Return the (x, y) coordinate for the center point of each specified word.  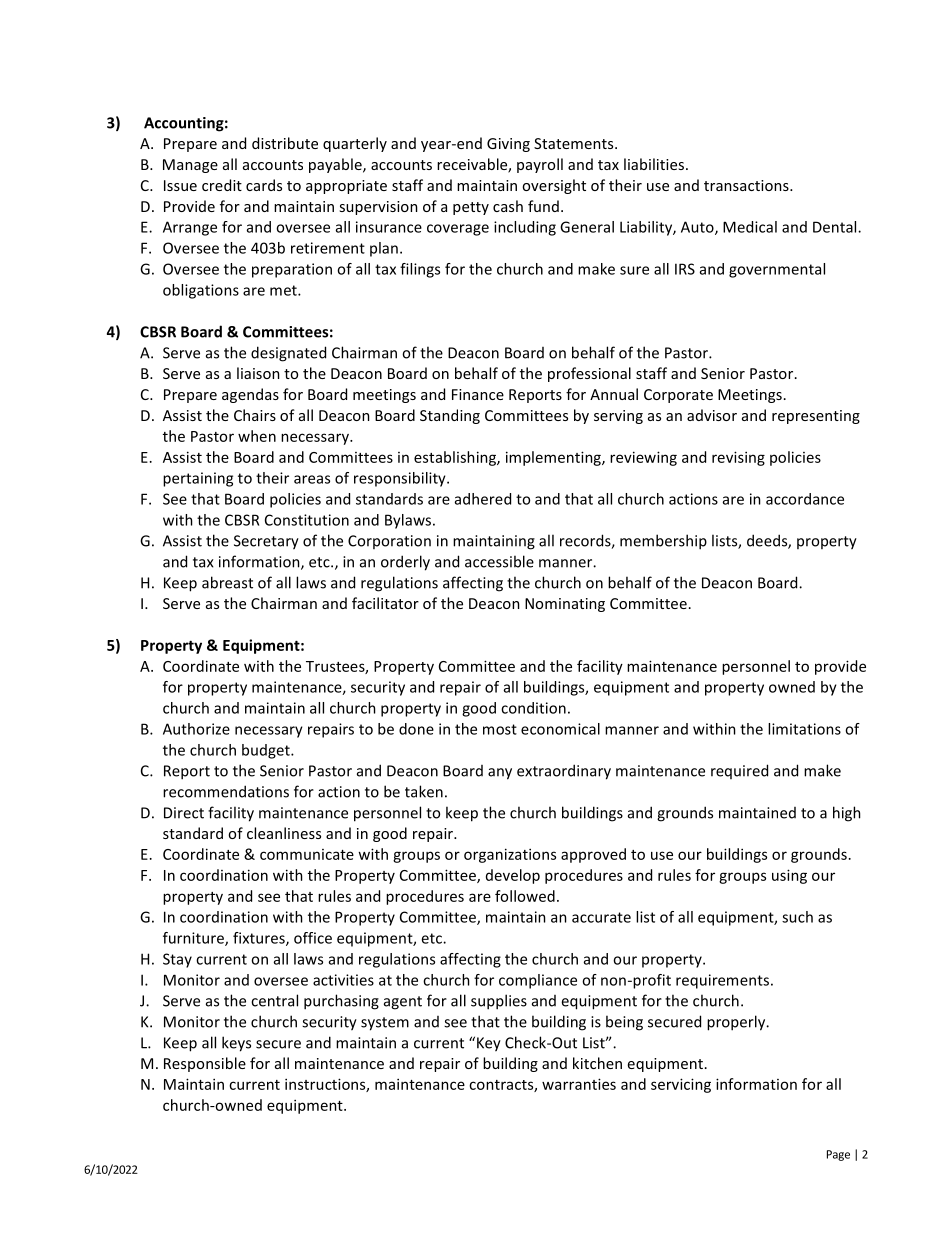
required (739, 771)
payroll (540, 165)
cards (264, 185)
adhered (483, 499)
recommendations (226, 791)
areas (312, 479)
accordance (805, 499)
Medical (750, 227)
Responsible (205, 1064)
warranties (579, 1084)
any (500, 774)
